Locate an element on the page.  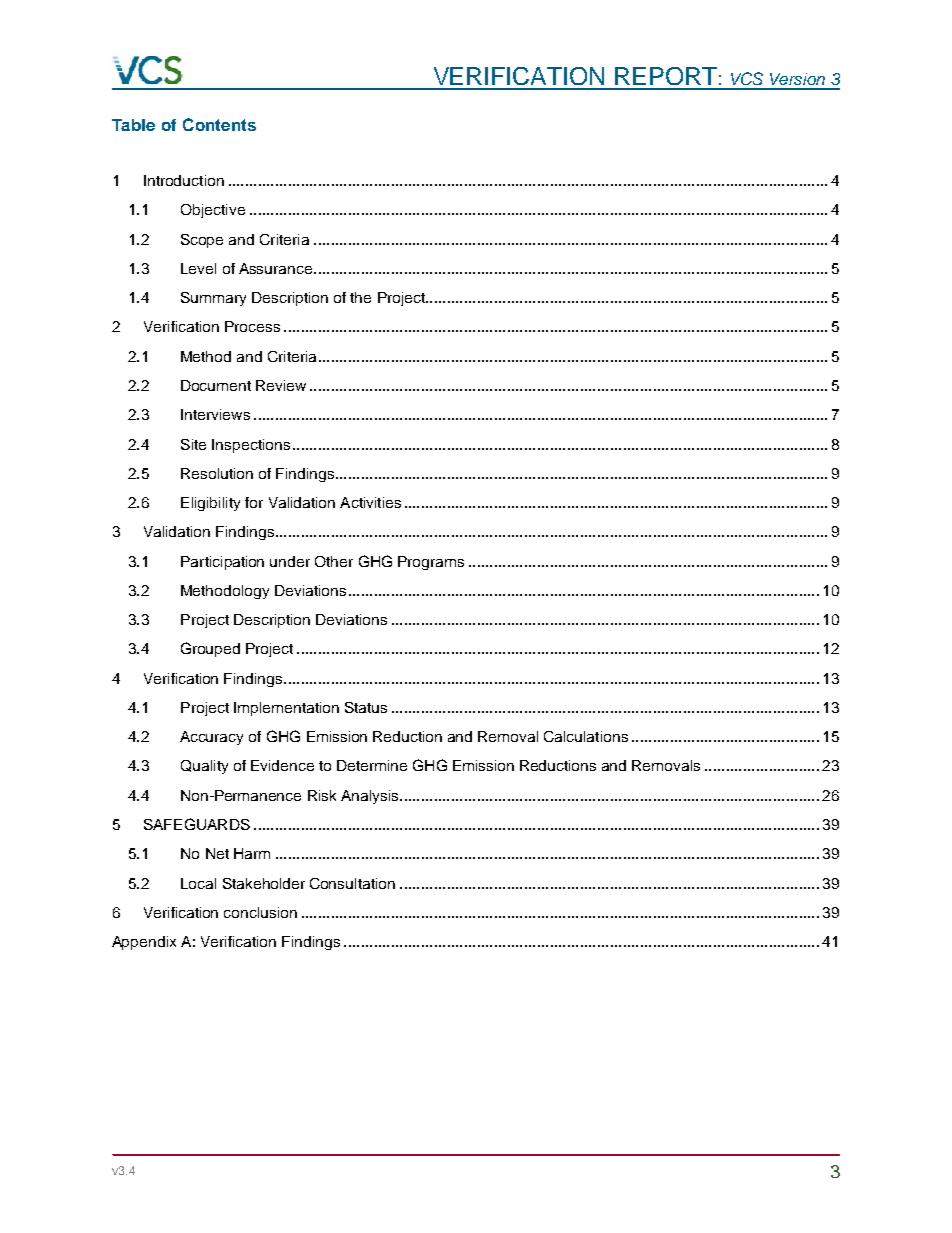
Grouped is located at coordinates (210, 649).
